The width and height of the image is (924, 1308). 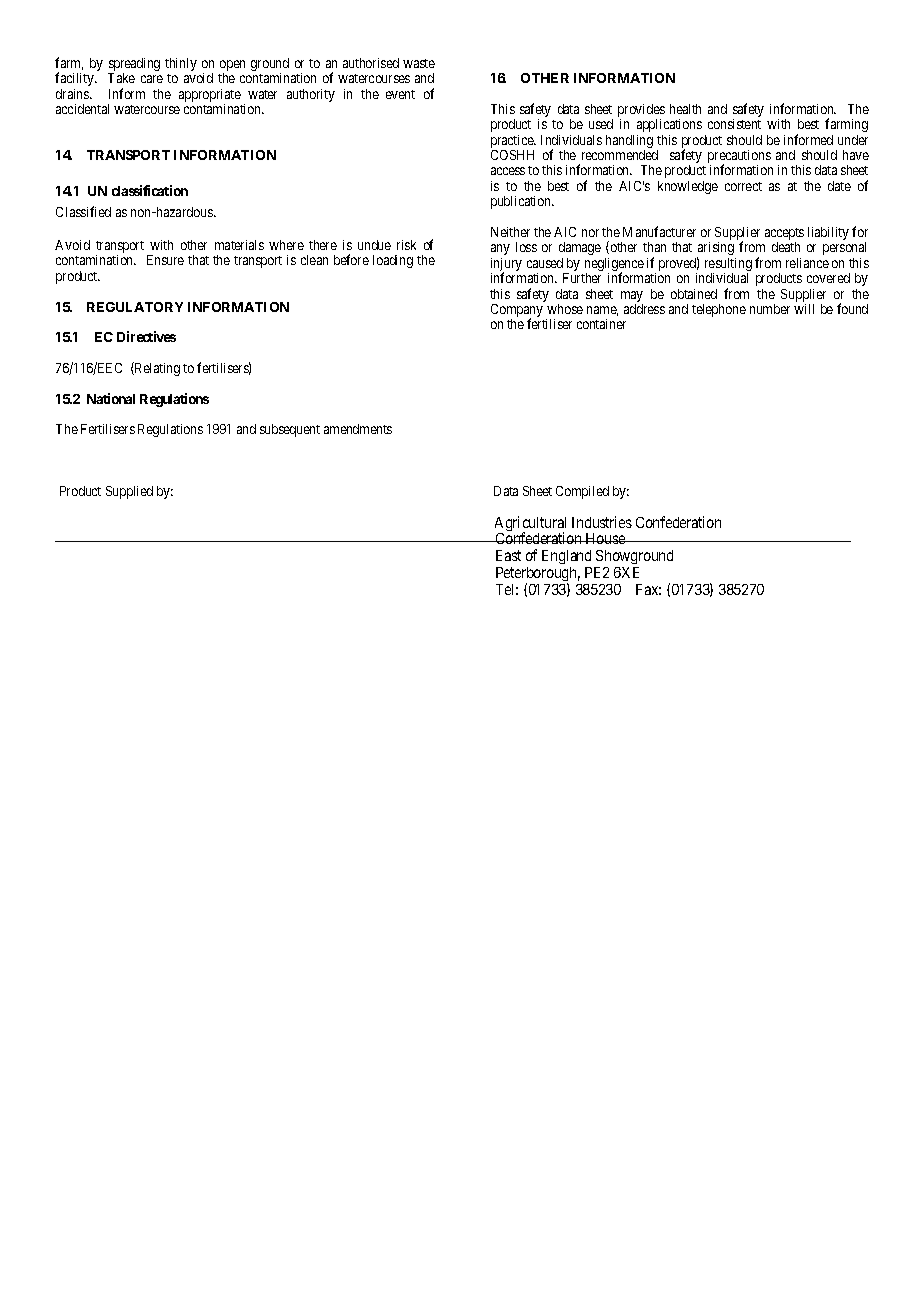 What do you see at coordinates (150, 190) in the image?
I see `classification` at bounding box center [150, 190].
